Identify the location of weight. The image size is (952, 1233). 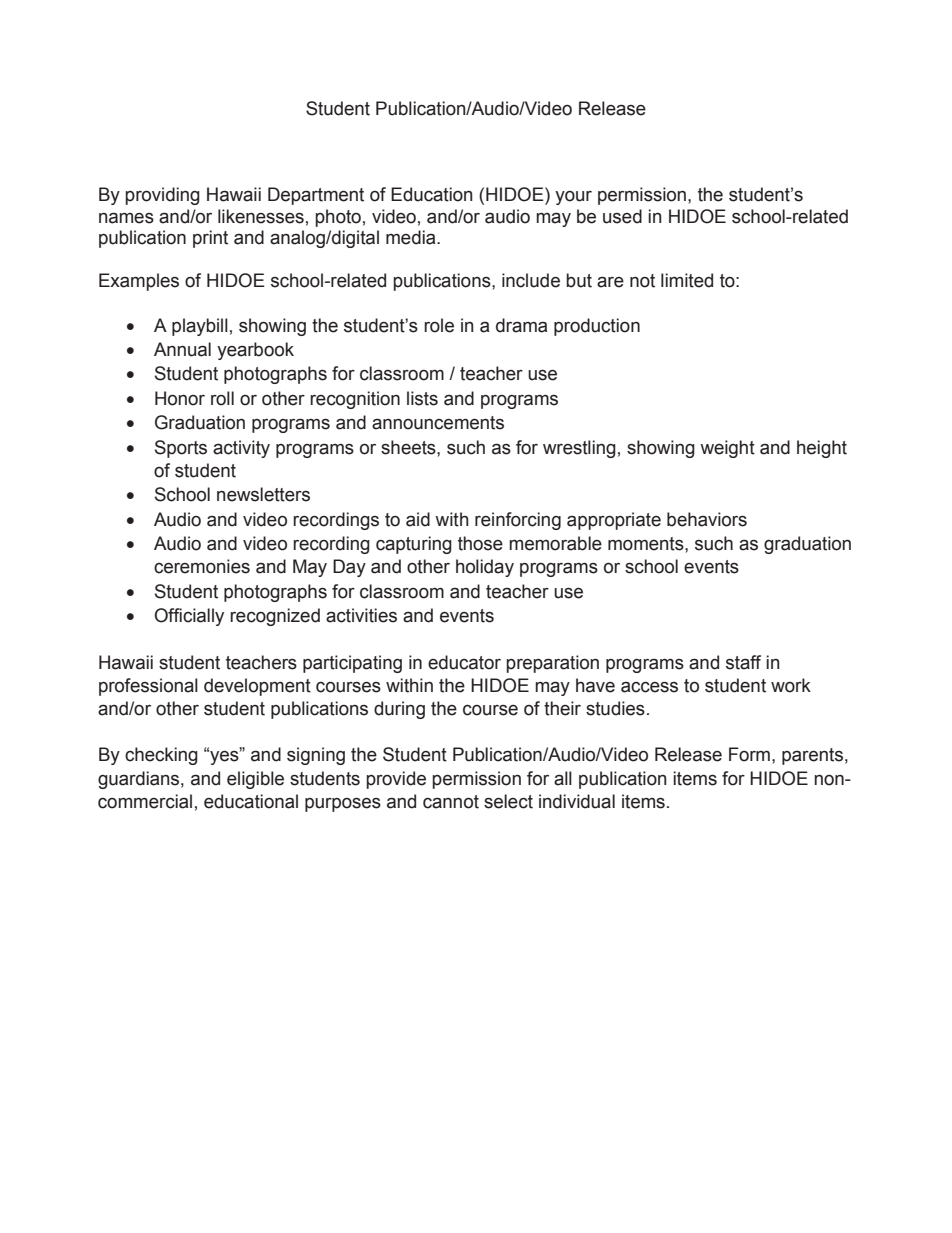
(727, 449).
